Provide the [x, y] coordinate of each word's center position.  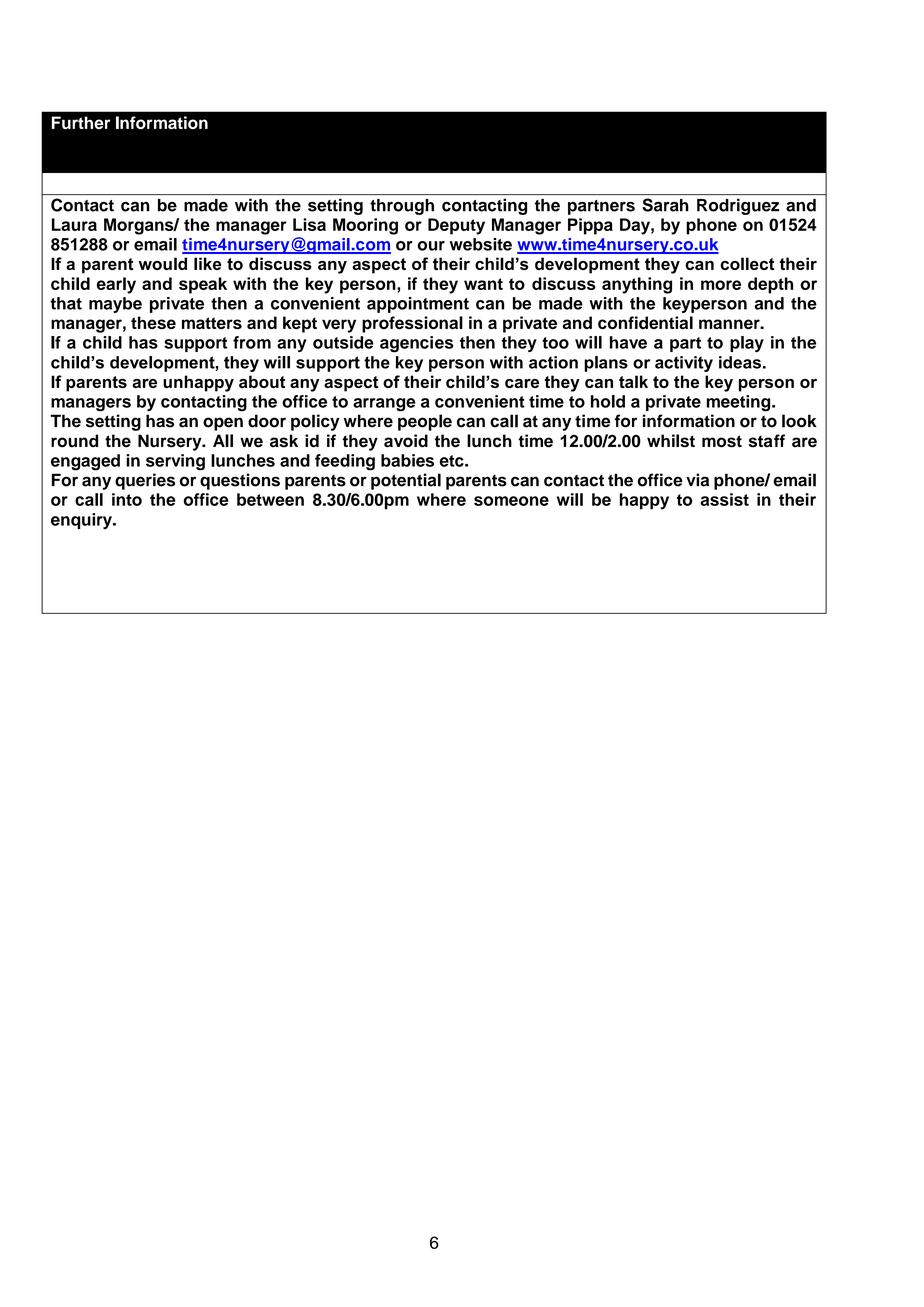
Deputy [456, 226]
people [425, 422]
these [153, 322]
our [431, 246]
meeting [740, 403]
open [223, 424]
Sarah [665, 205]
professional [412, 324]
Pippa [590, 226]
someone [511, 501]
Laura [74, 224]
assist [724, 499]
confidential [645, 322]
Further [81, 122]
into [127, 499]
